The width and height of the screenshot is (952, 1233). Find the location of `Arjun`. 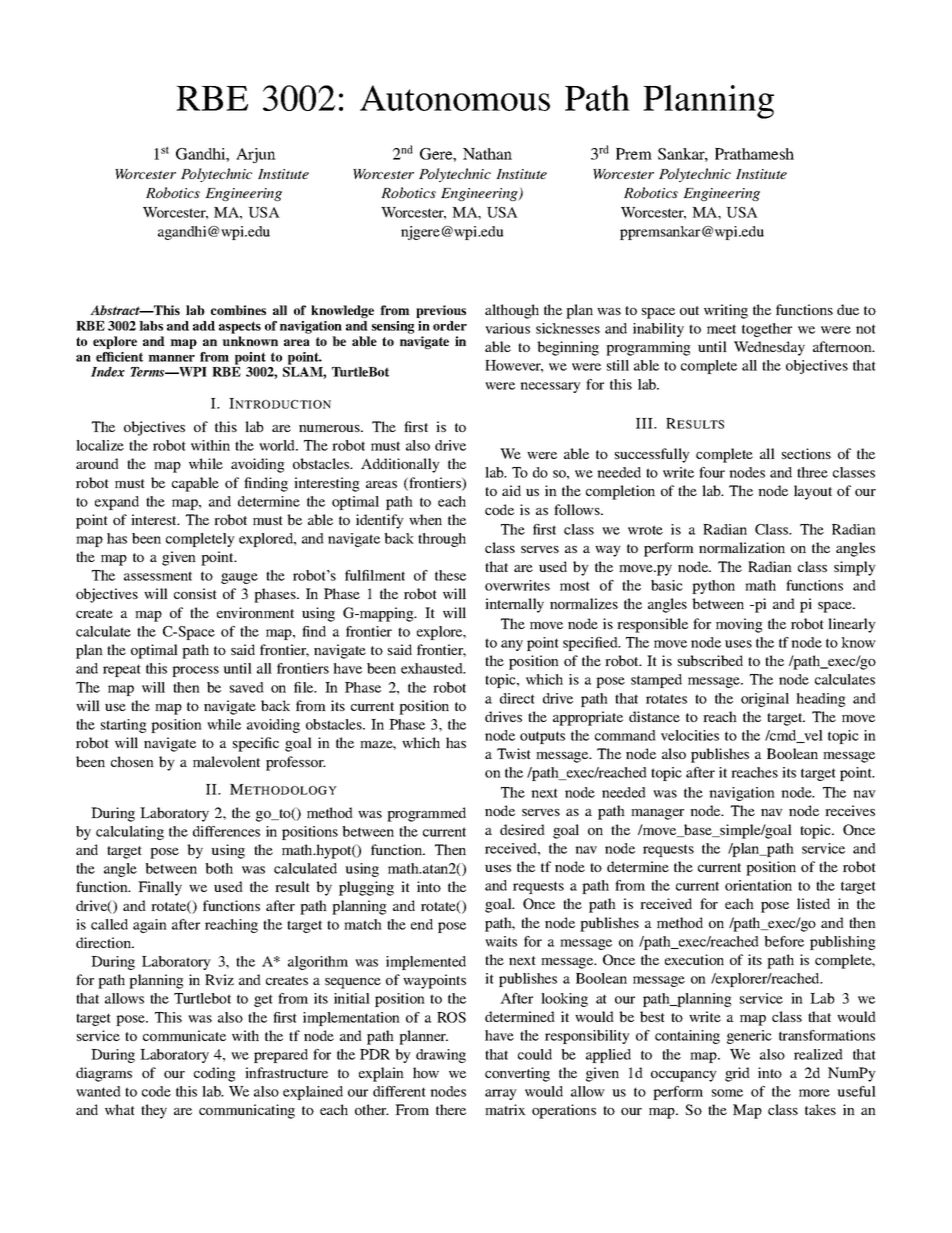

Arjun is located at coordinates (256, 155).
